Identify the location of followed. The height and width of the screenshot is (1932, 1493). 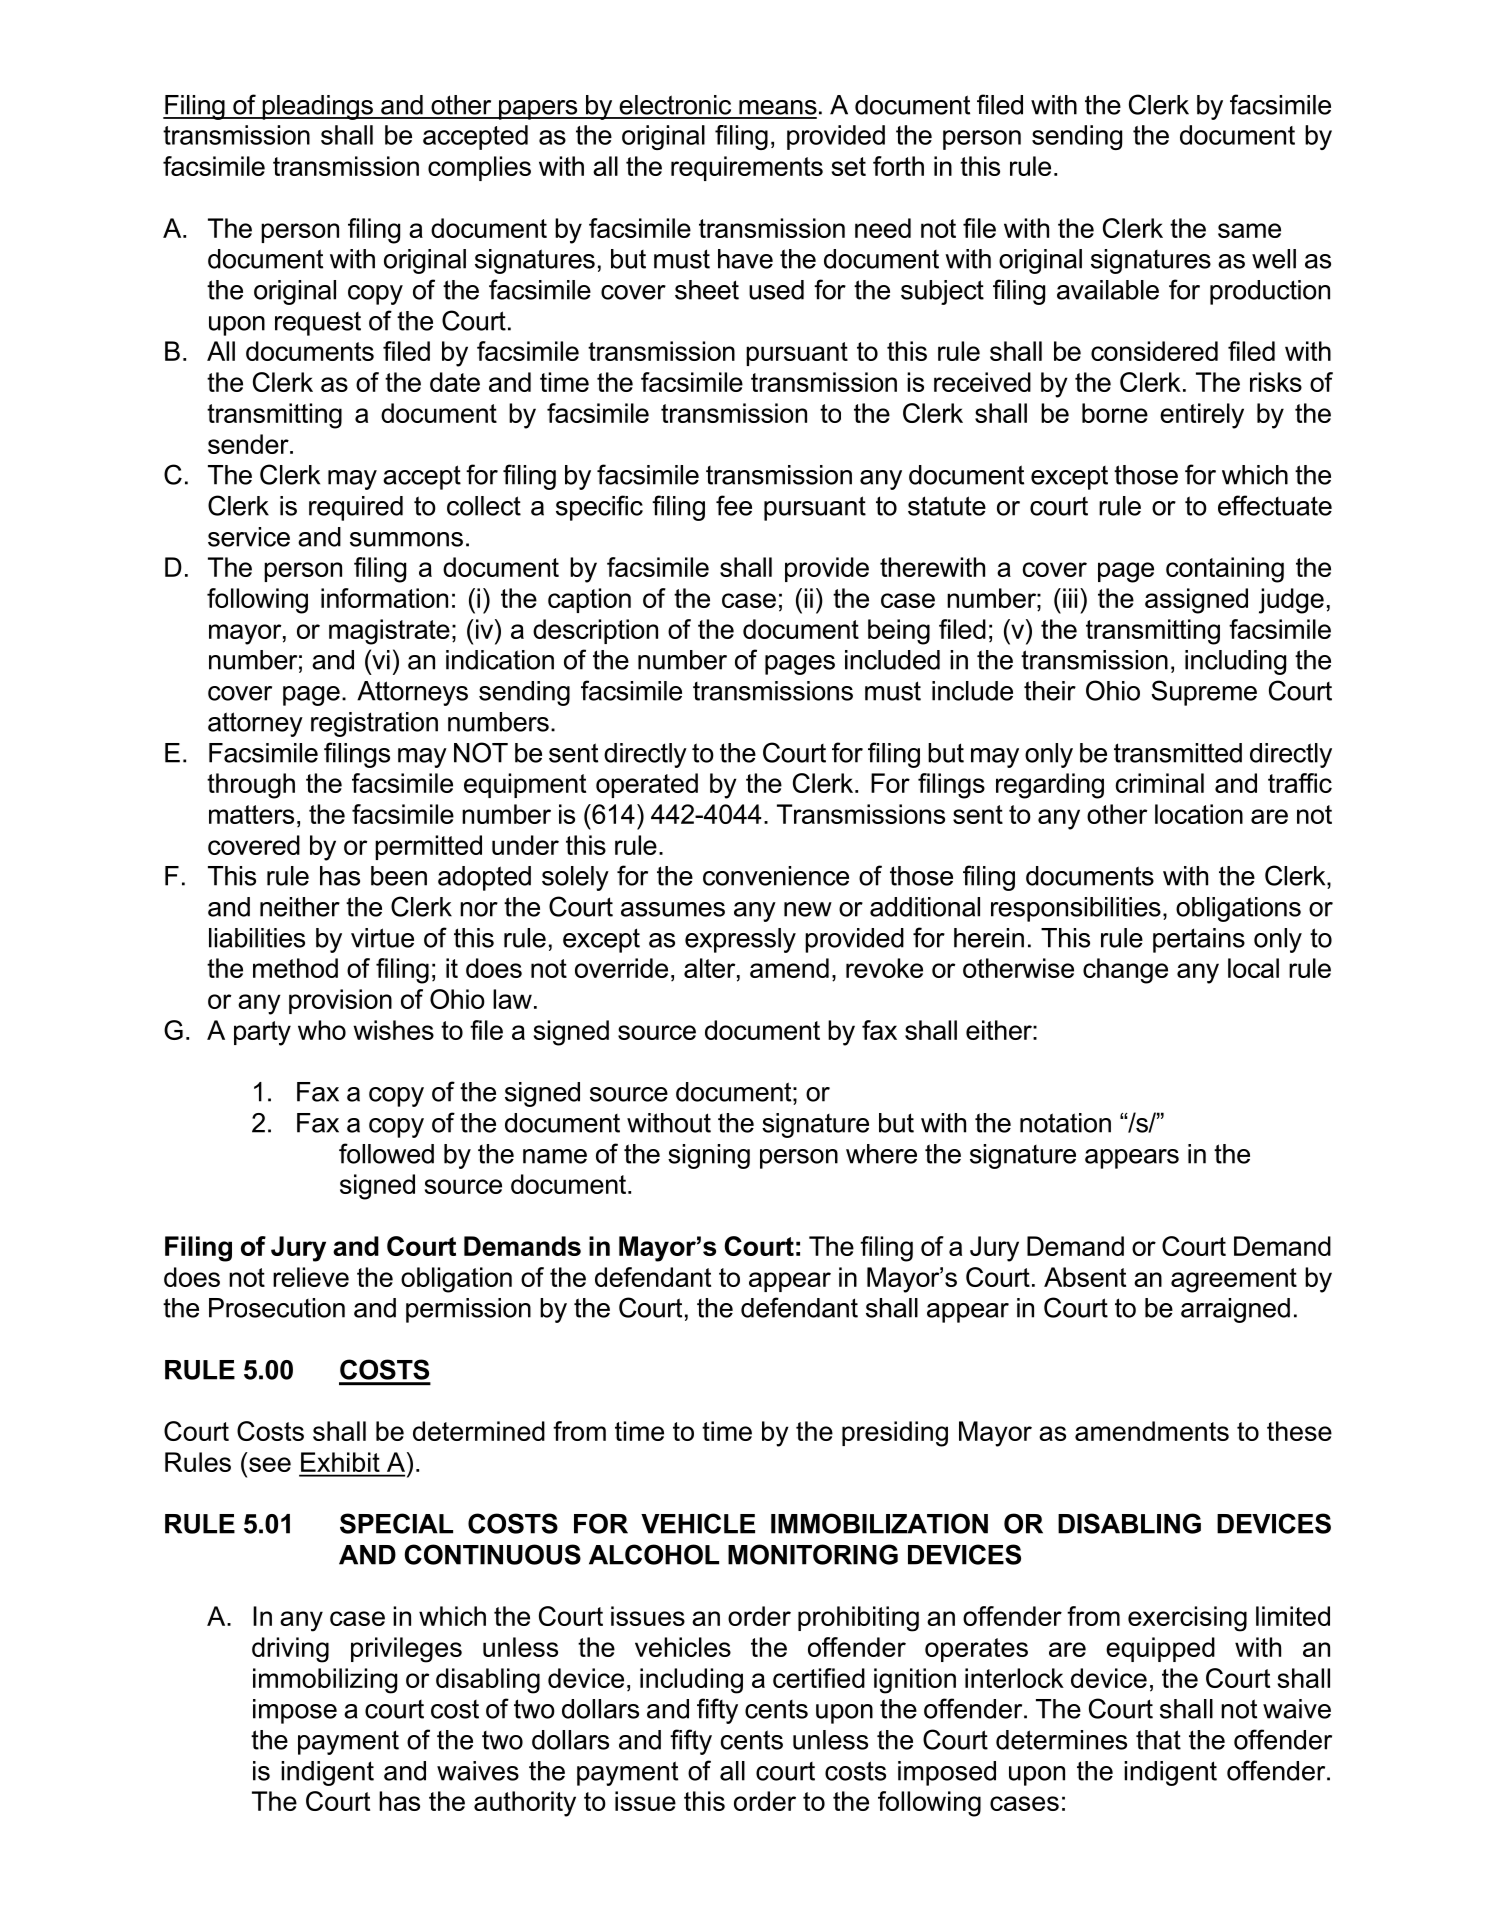
(386, 1153).
